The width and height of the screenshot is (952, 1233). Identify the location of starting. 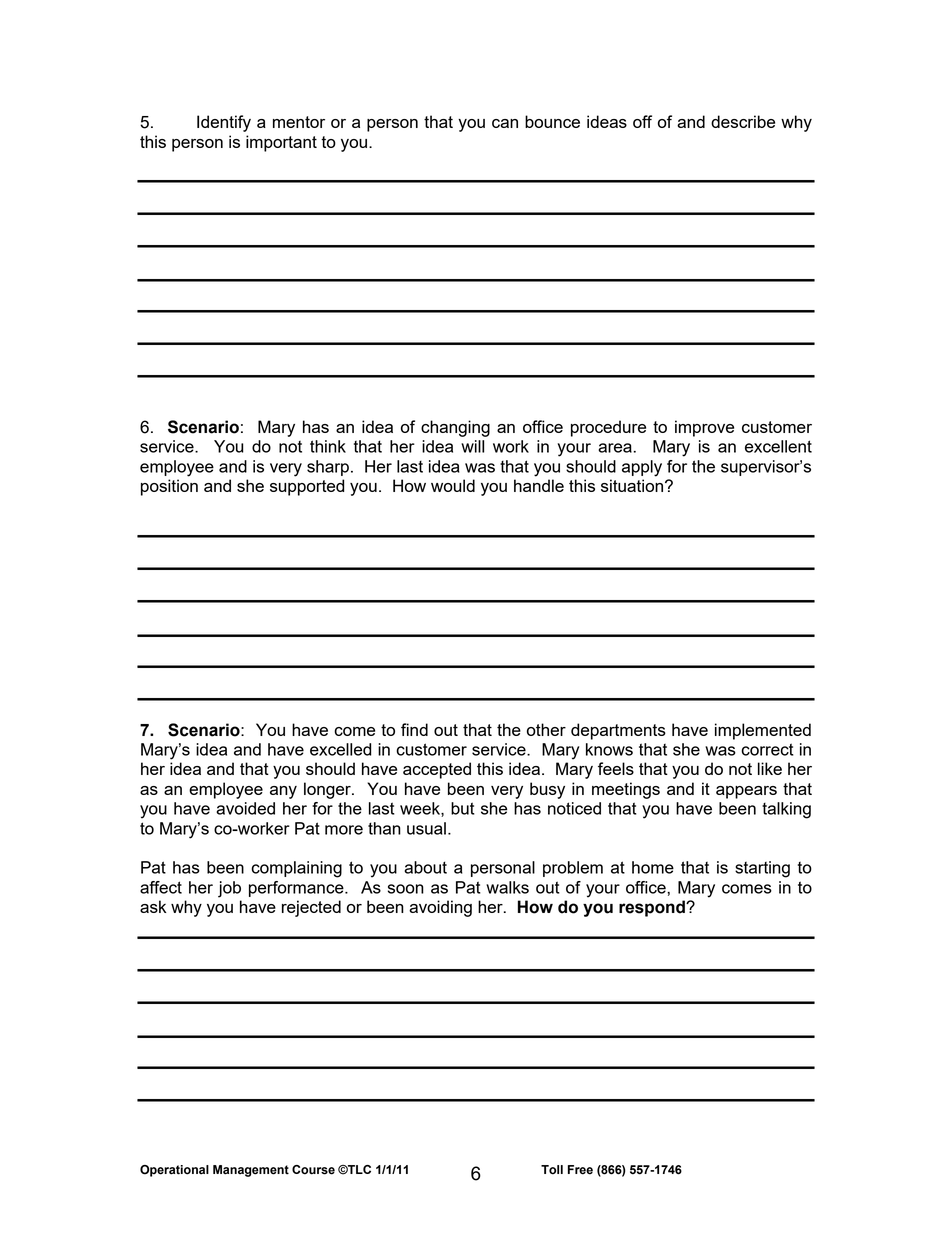
(762, 869).
